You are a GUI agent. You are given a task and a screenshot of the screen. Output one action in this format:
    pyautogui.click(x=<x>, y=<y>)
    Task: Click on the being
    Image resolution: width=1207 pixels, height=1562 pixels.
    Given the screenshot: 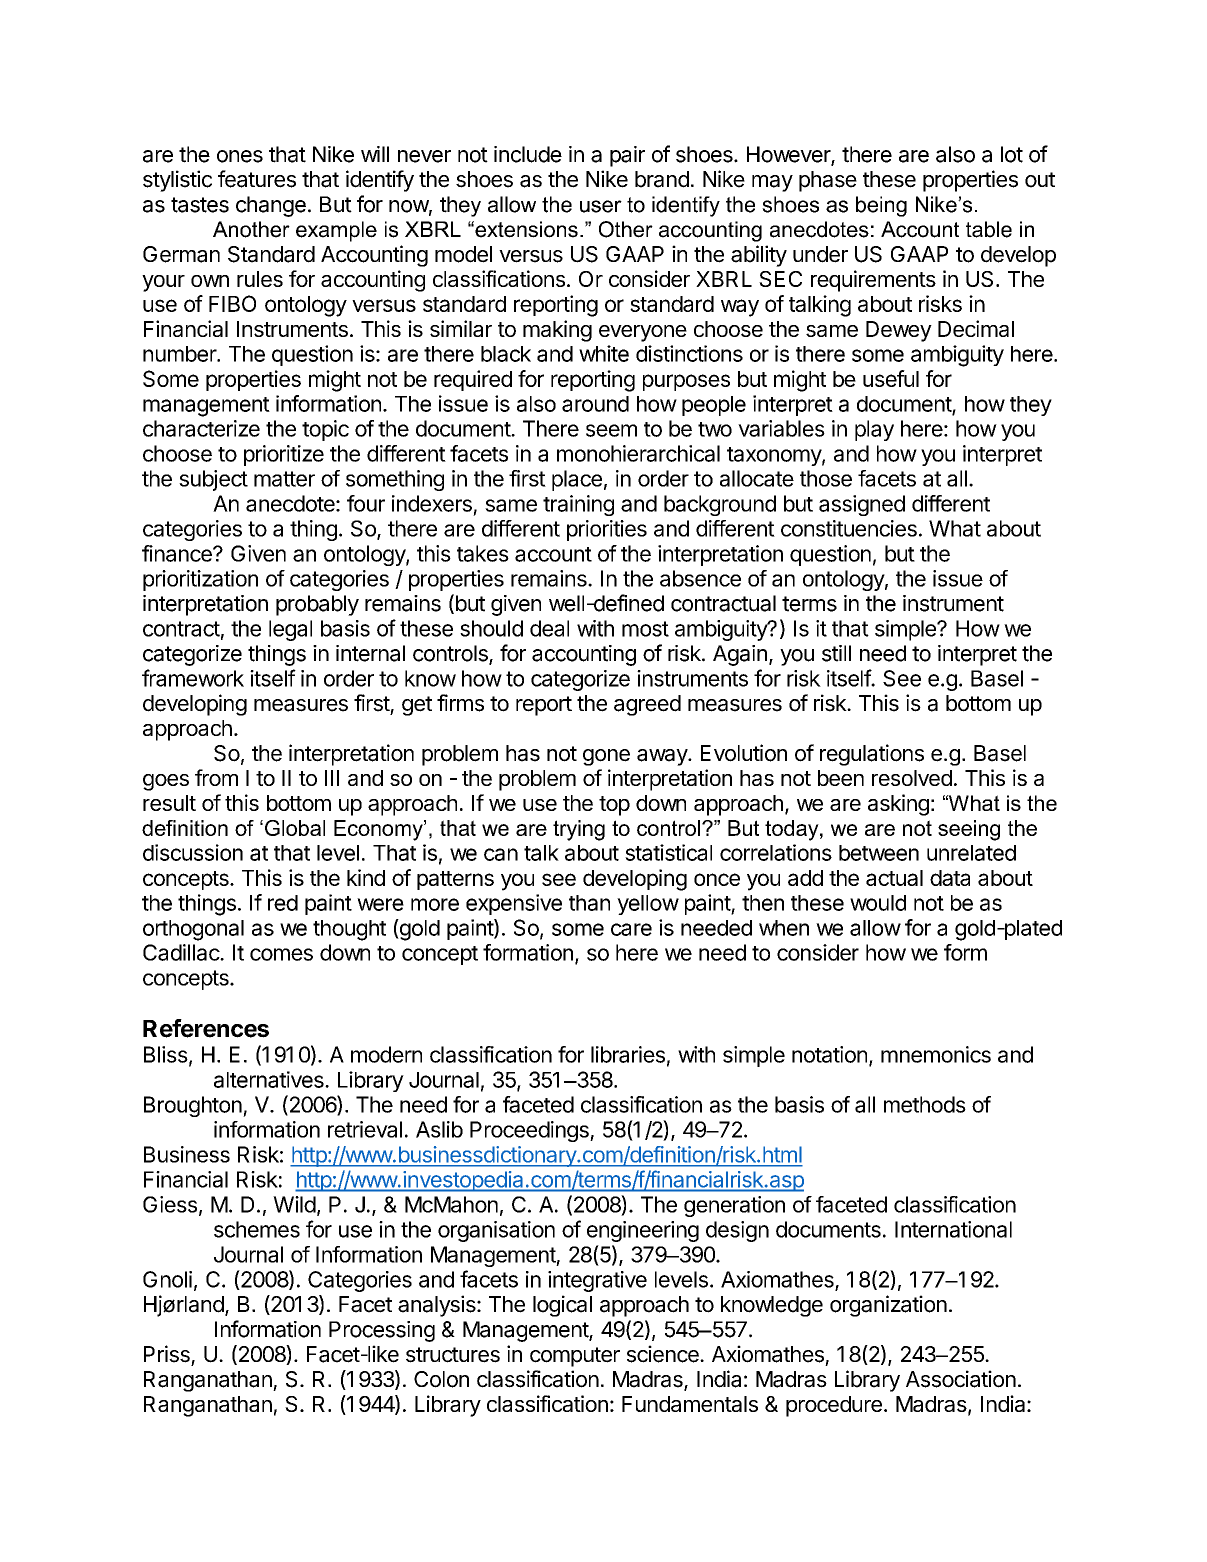 What is the action you would take?
    pyautogui.click(x=881, y=206)
